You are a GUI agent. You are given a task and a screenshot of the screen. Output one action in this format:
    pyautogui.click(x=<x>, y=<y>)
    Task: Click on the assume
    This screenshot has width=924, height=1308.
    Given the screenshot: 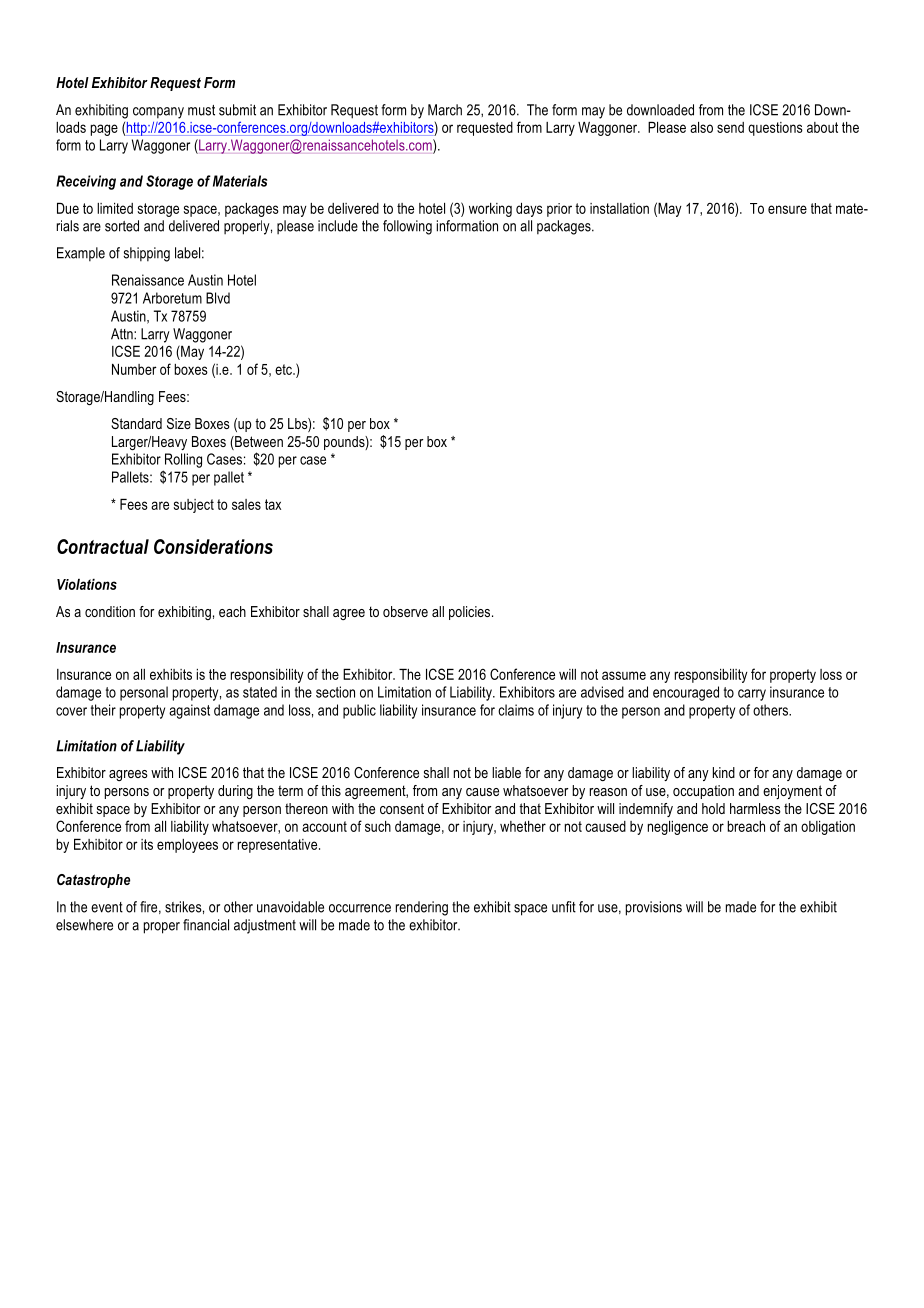 What is the action you would take?
    pyautogui.click(x=624, y=675)
